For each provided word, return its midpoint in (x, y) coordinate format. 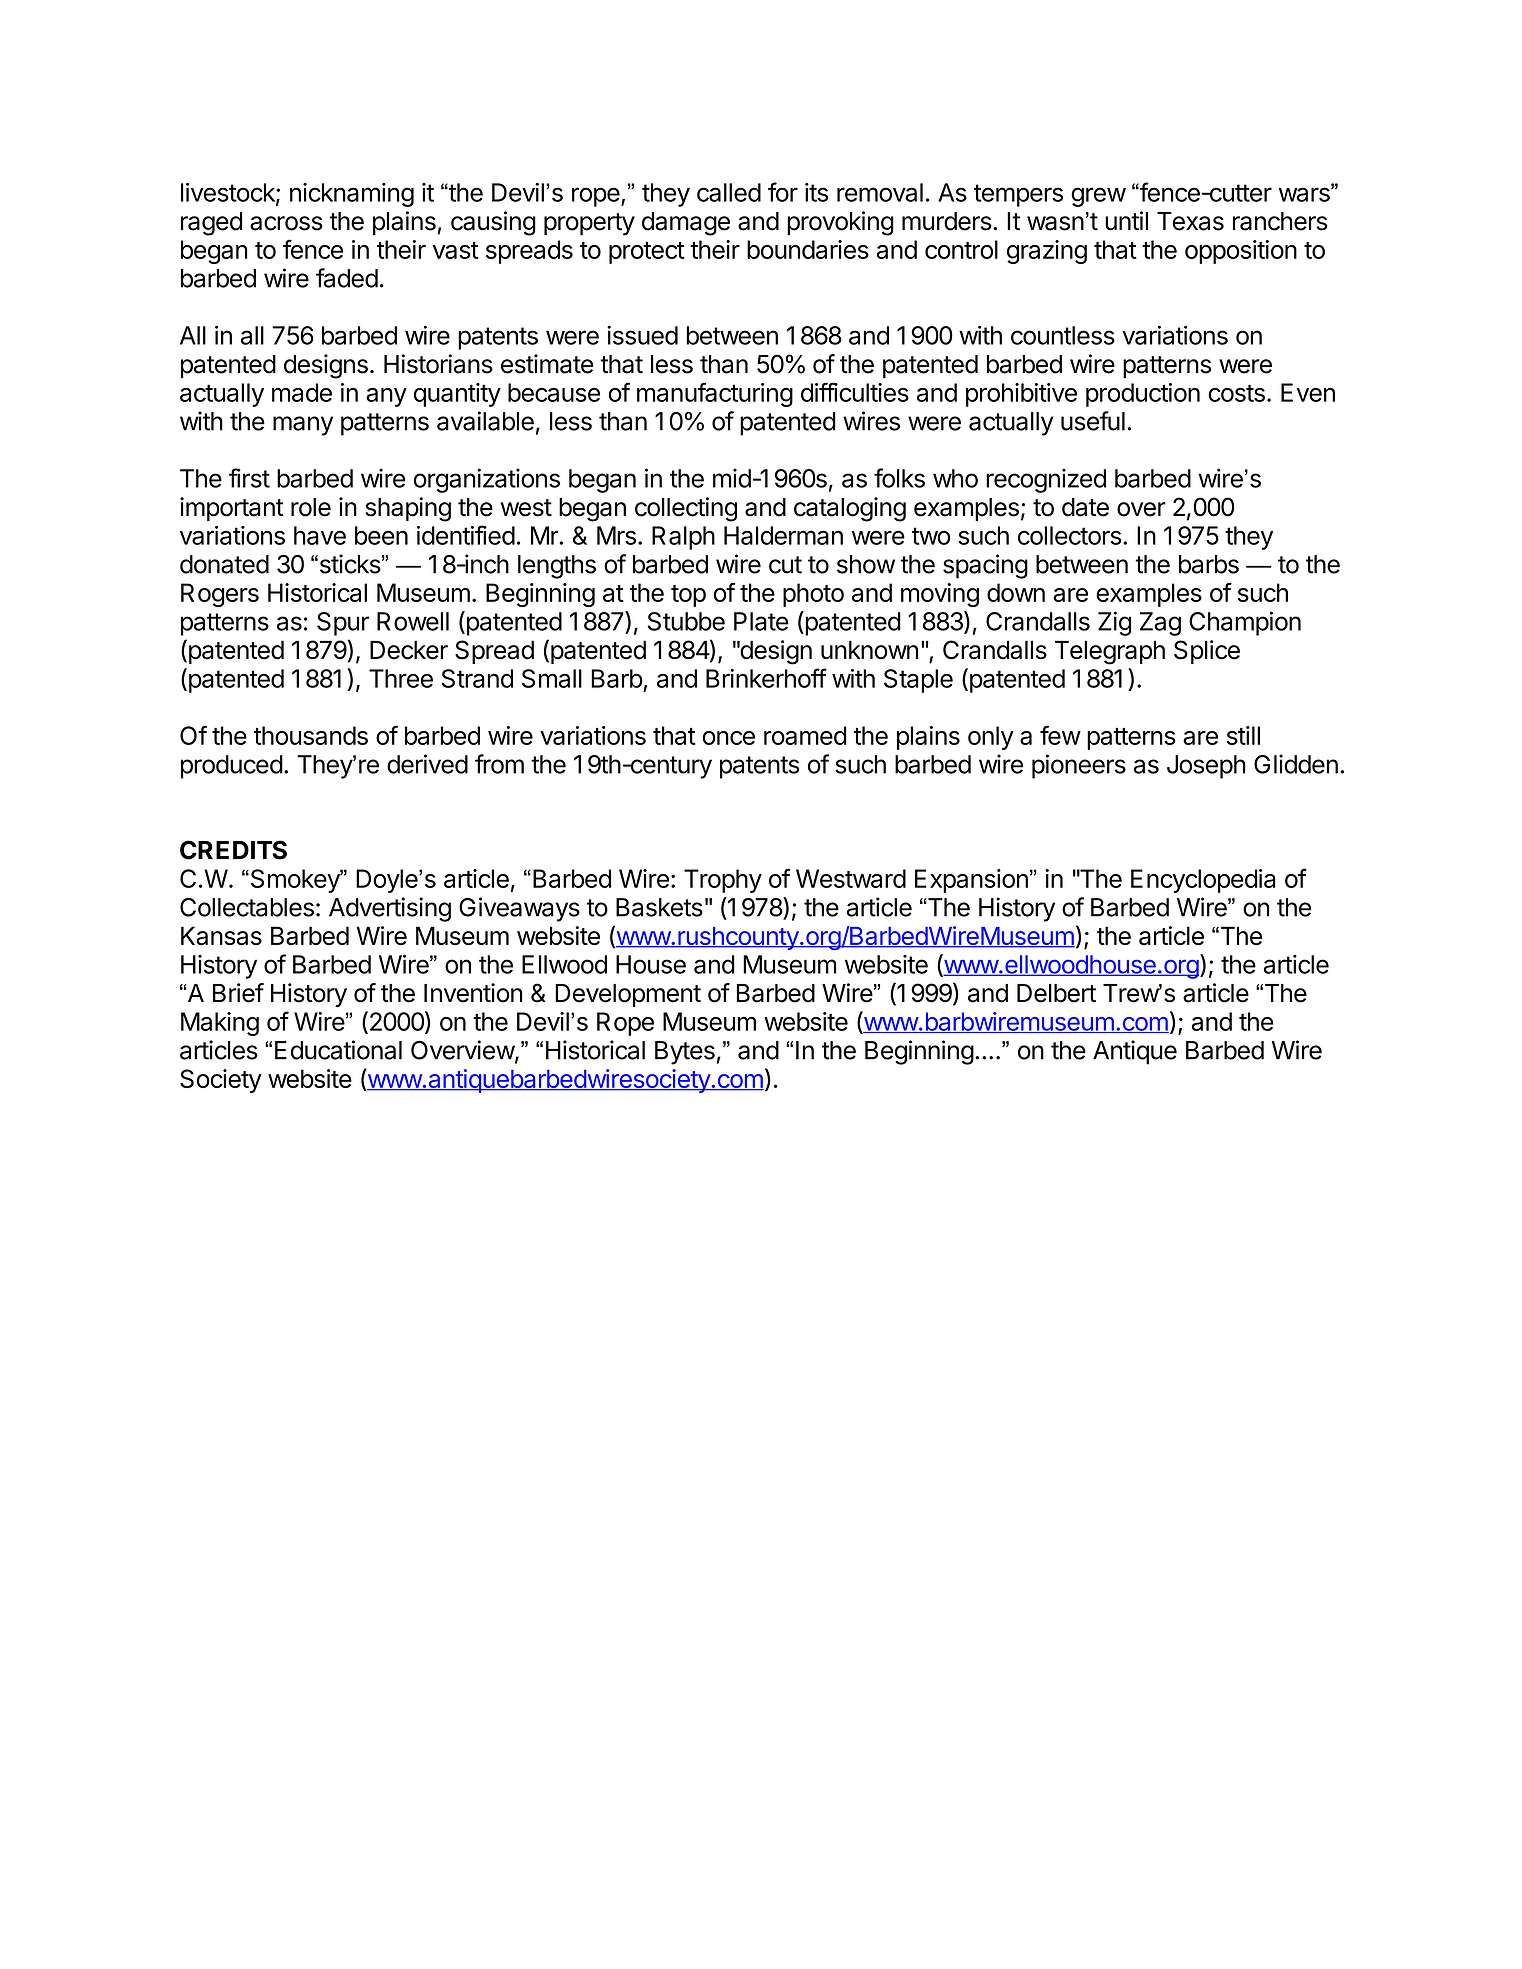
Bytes (685, 1053)
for (783, 192)
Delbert (1056, 993)
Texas (1190, 221)
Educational (338, 1050)
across (286, 223)
